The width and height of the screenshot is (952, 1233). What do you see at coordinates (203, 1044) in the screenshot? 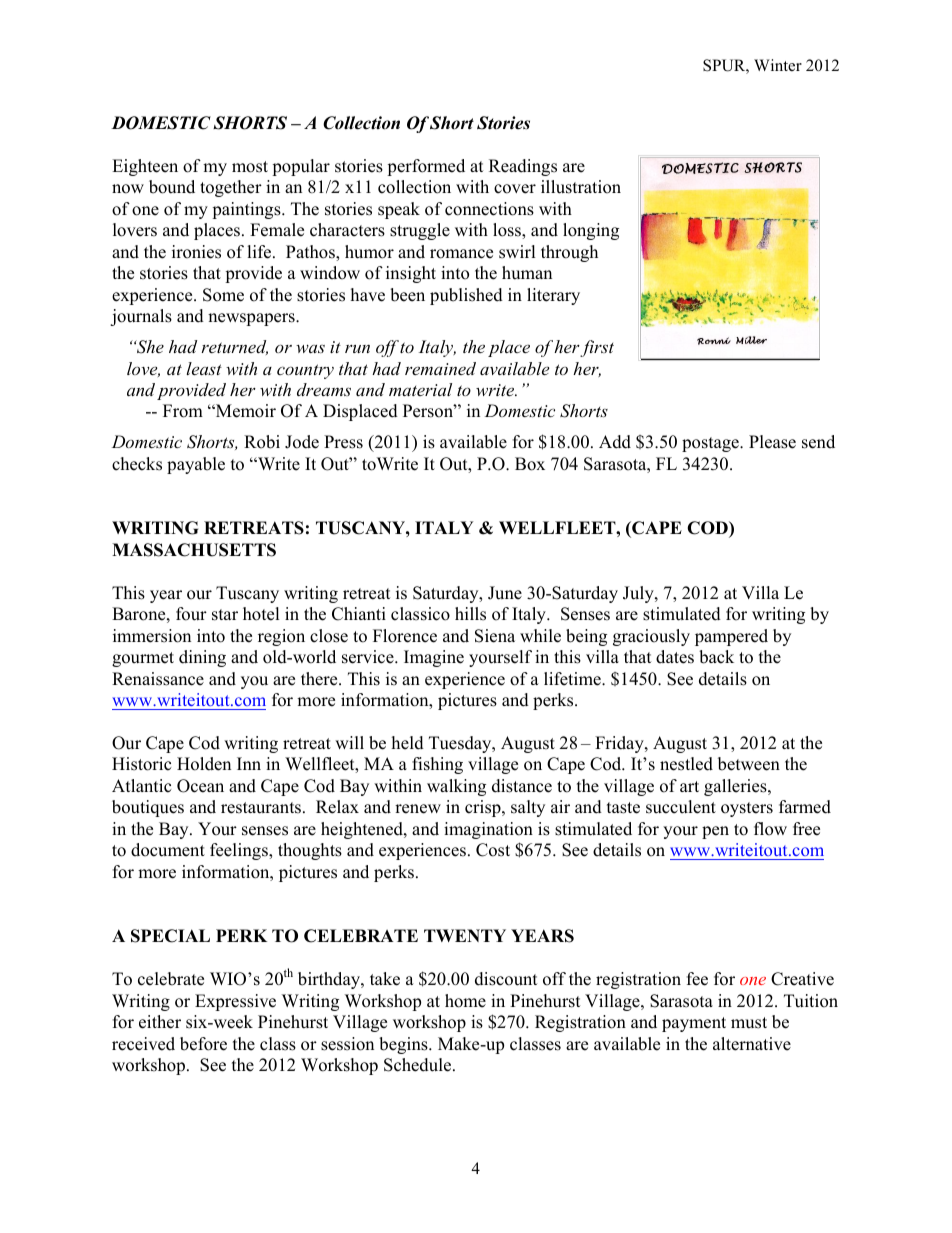
I see `before` at bounding box center [203, 1044].
